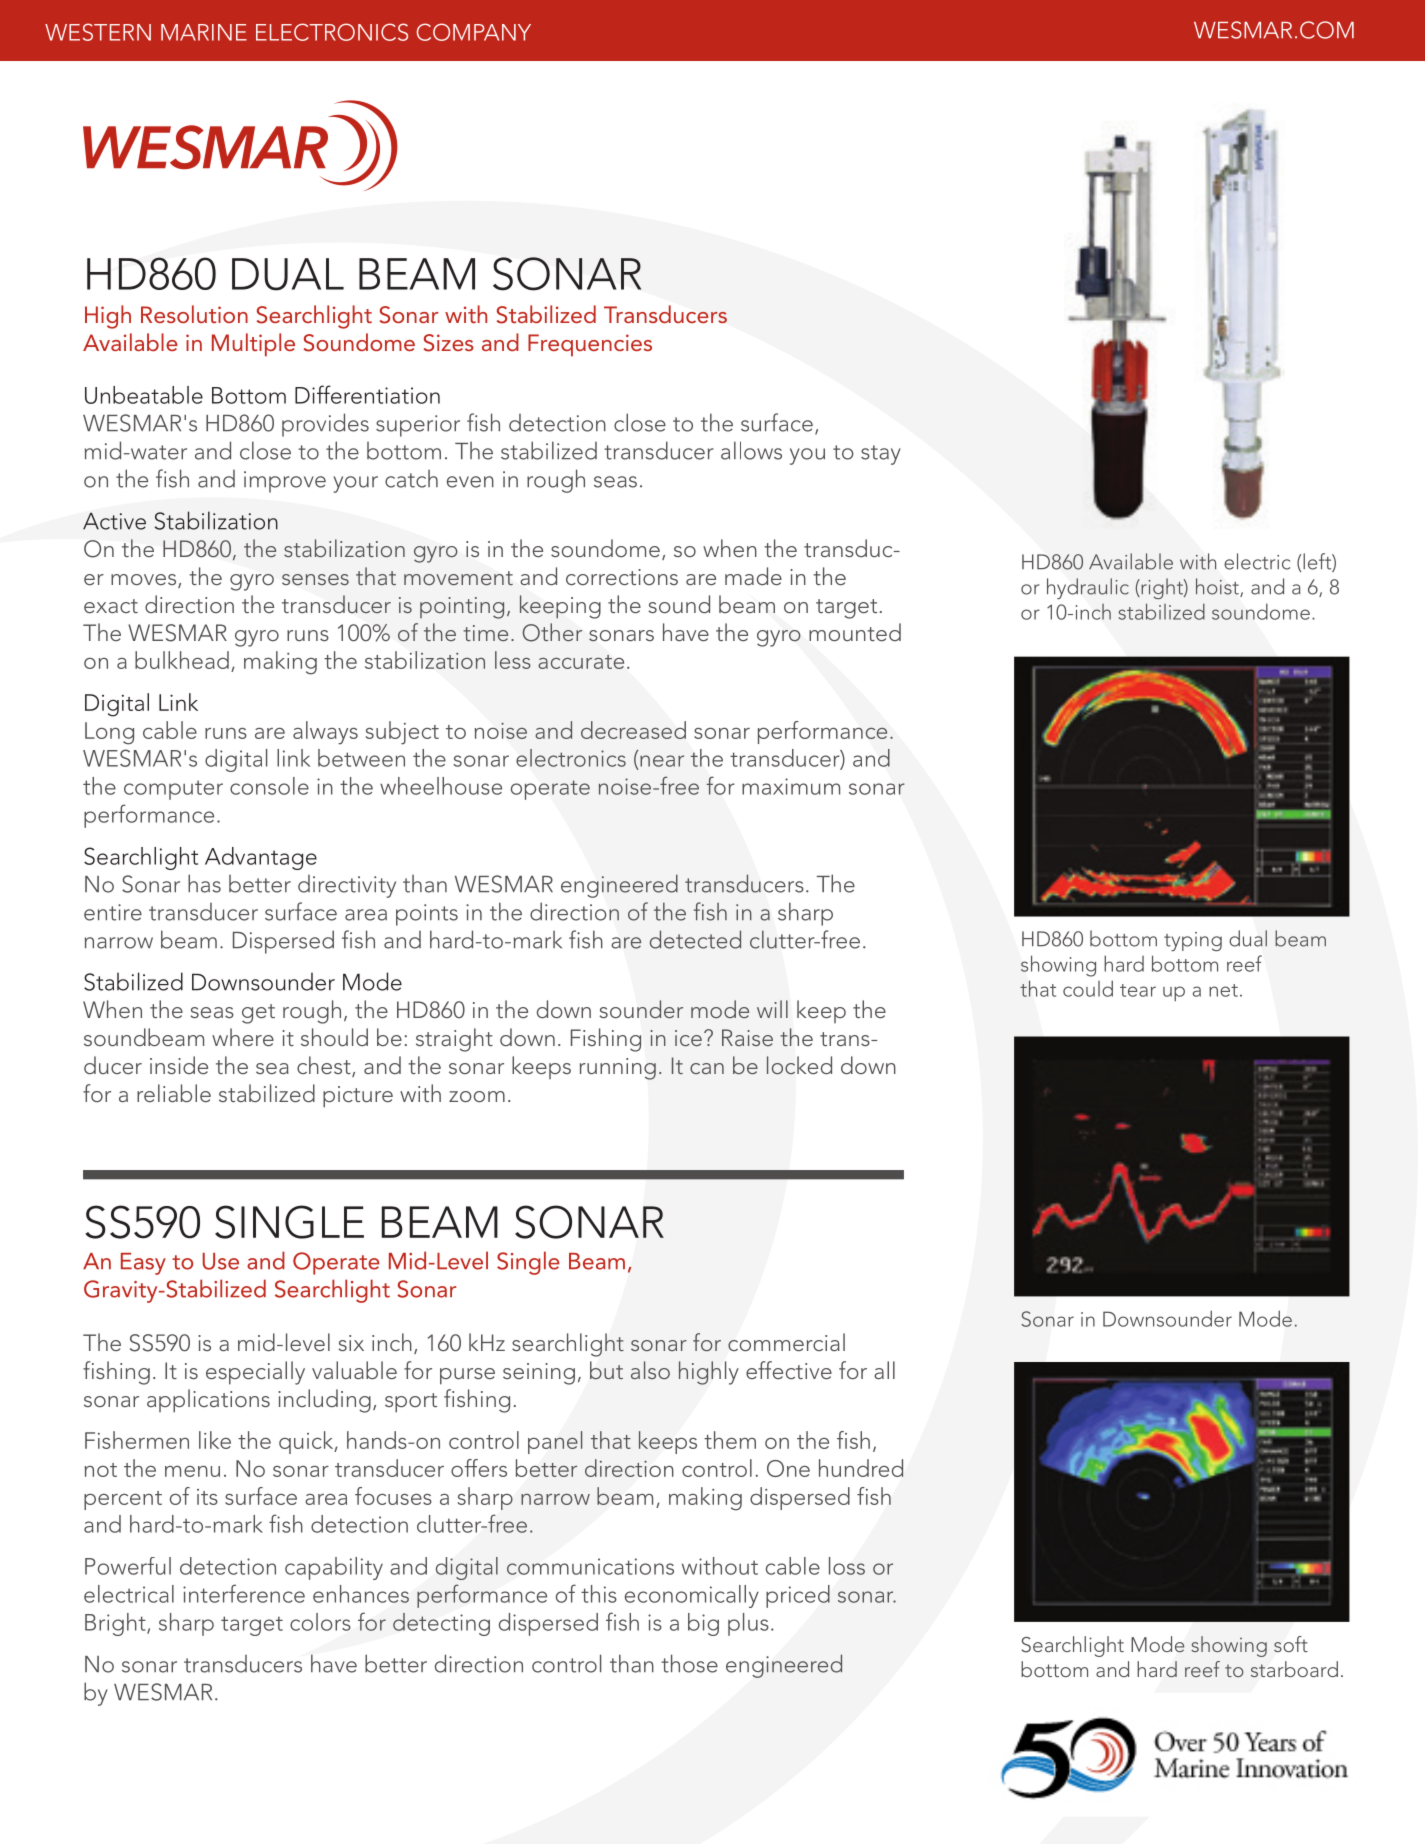 The image size is (1425, 1844). What do you see at coordinates (703, 1624) in the document?
I see `big` at bounding box center [703, 1624].
